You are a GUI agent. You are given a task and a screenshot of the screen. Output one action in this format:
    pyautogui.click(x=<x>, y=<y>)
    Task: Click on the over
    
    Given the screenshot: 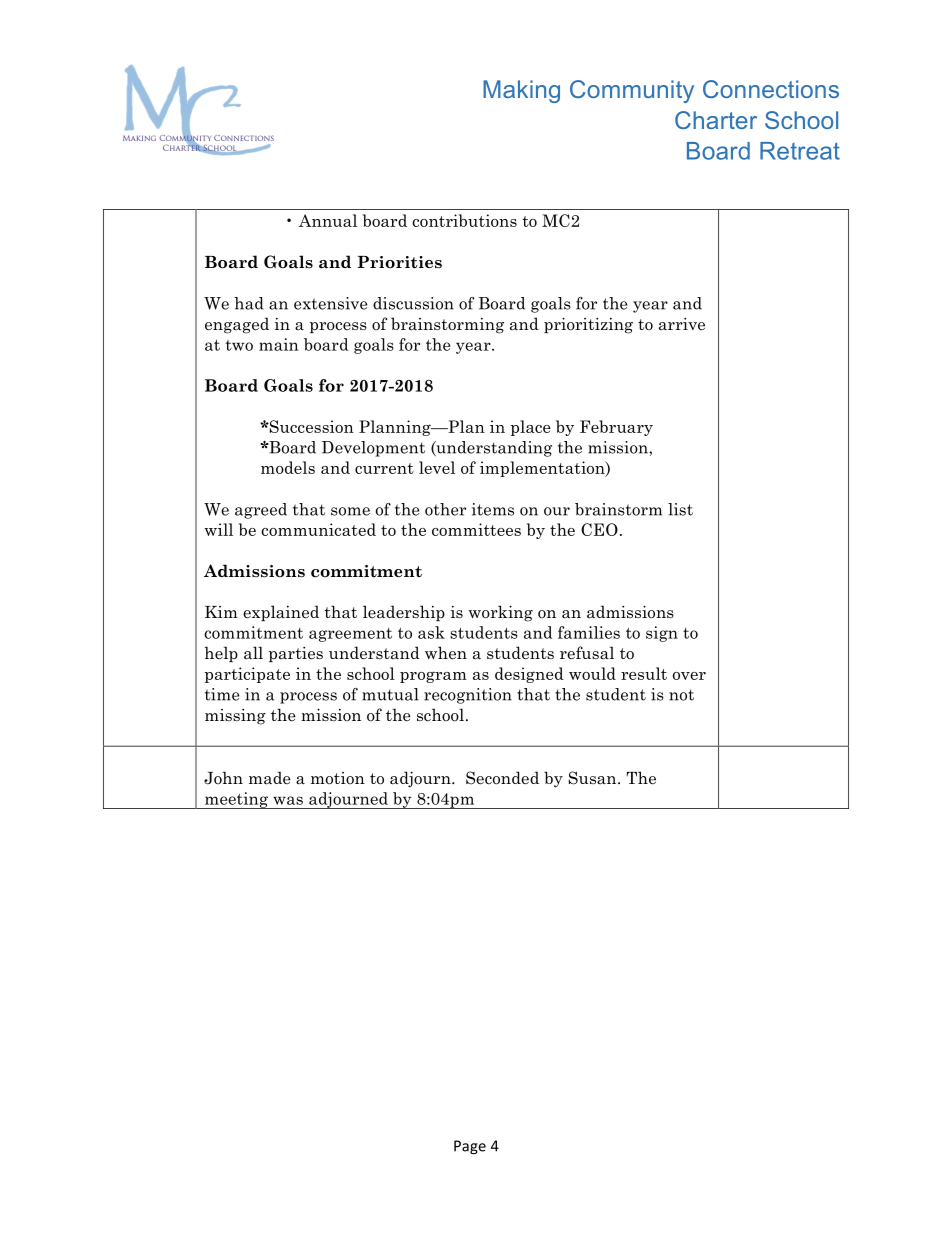 What is the action you would take?
    pyautogui.click(x=689, y=676)
